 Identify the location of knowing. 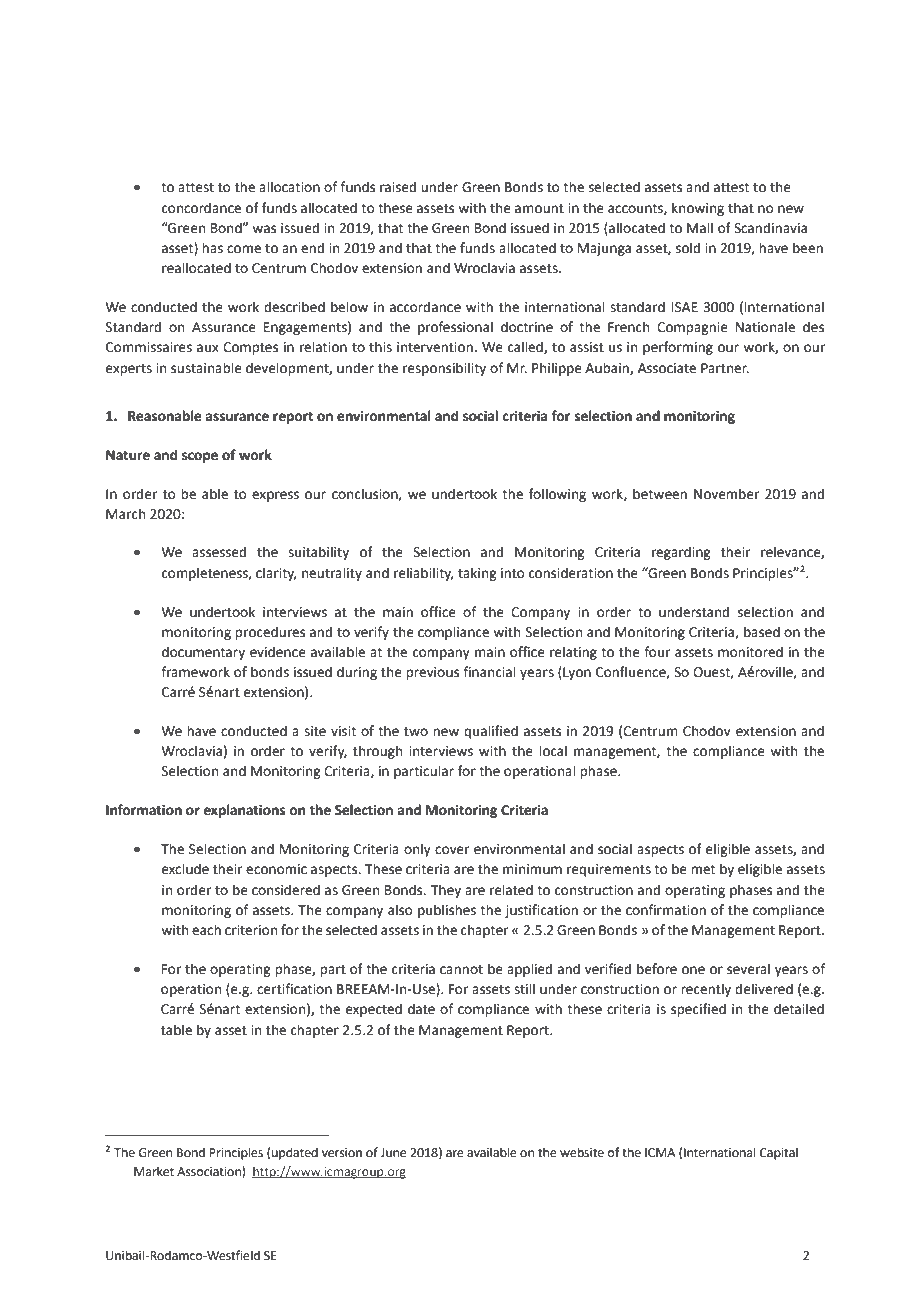
(698, 209).
